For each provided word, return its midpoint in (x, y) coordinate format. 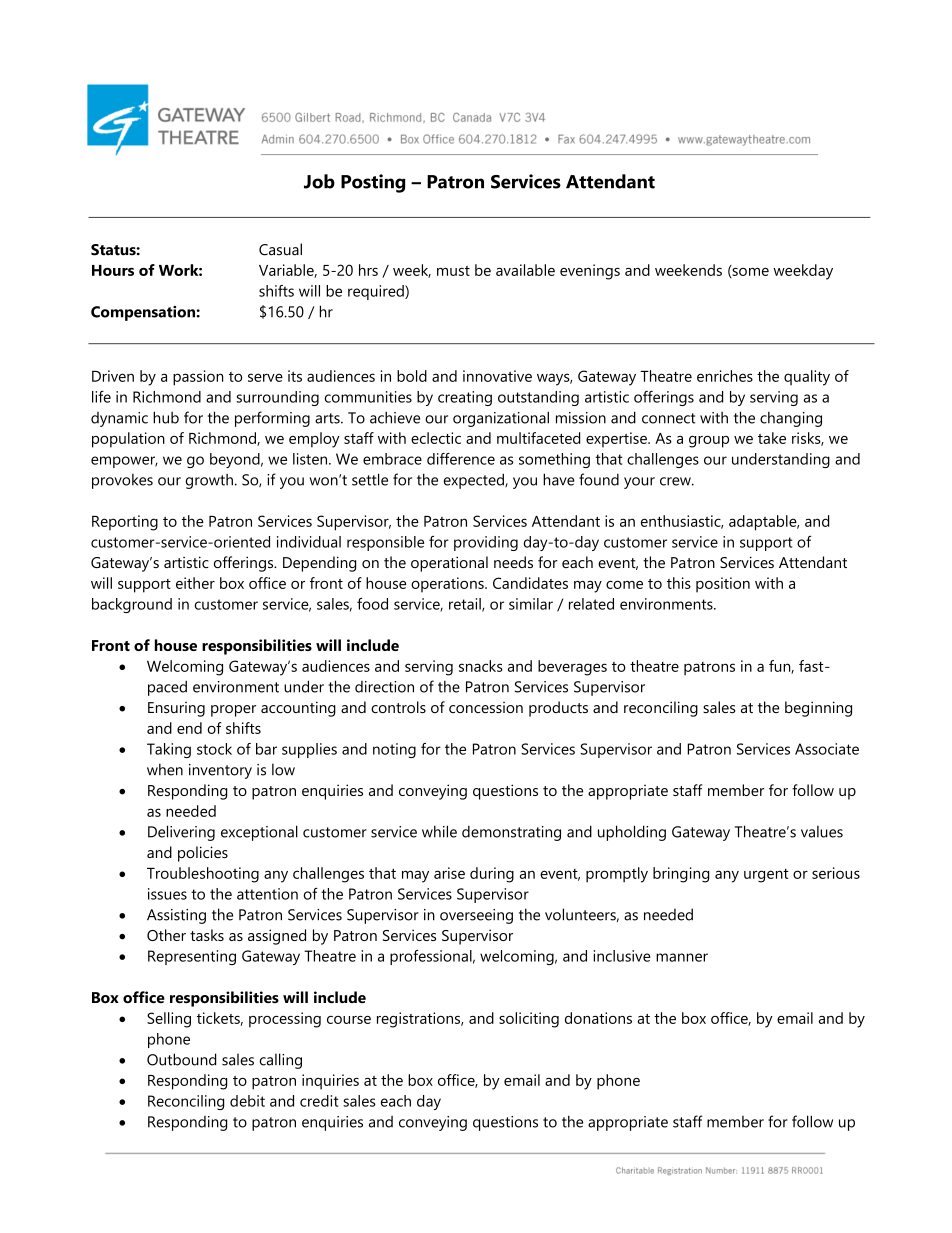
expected (474, 481)
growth (209, 481)
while (439, 831)
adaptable (764, 523)
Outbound (181, 1059)
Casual (280, 249)
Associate (827, 749)
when (165, 769)
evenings (590, 272)
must (453, 271)
